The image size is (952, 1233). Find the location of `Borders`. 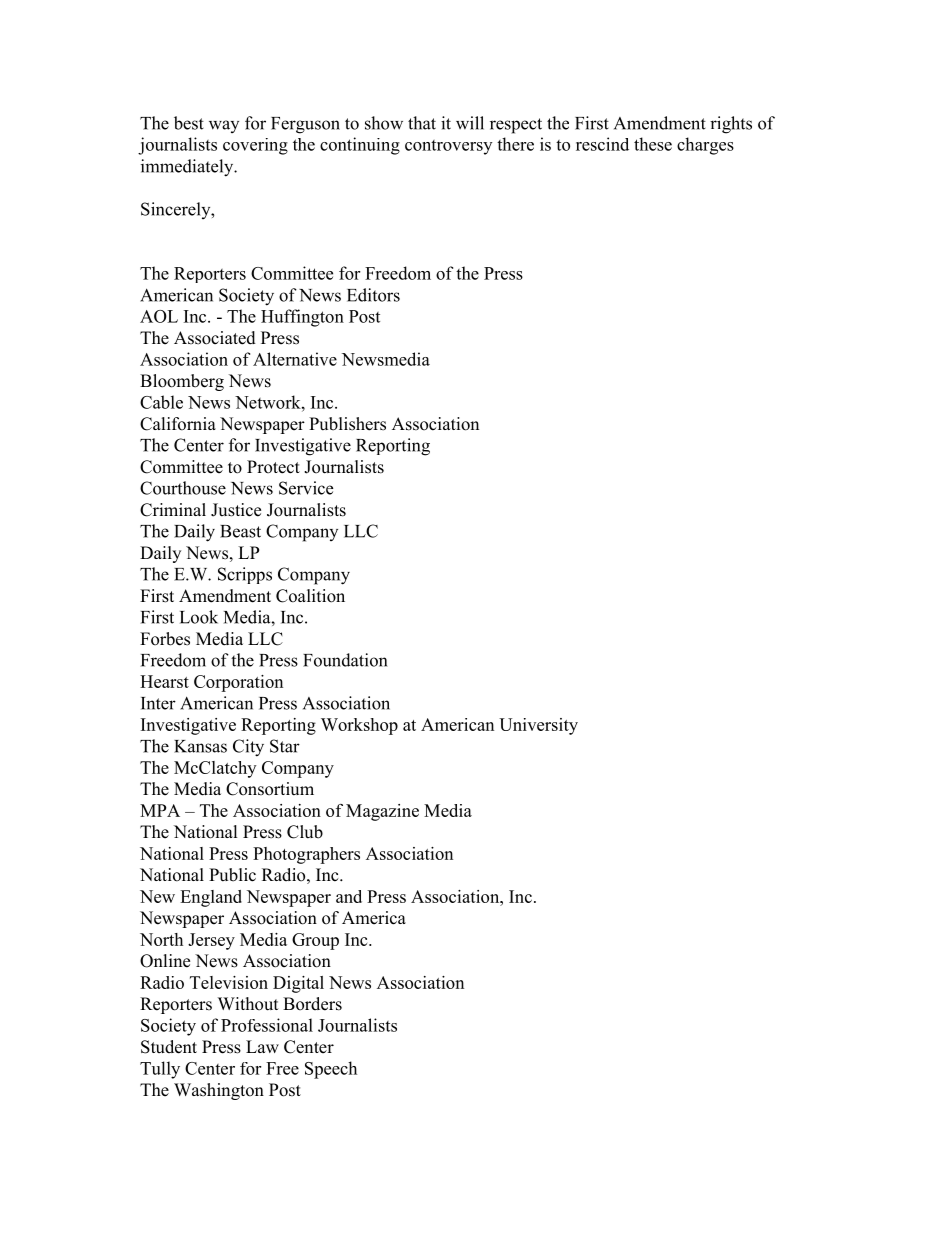

Borders is located at coordinates (312, 1004).
